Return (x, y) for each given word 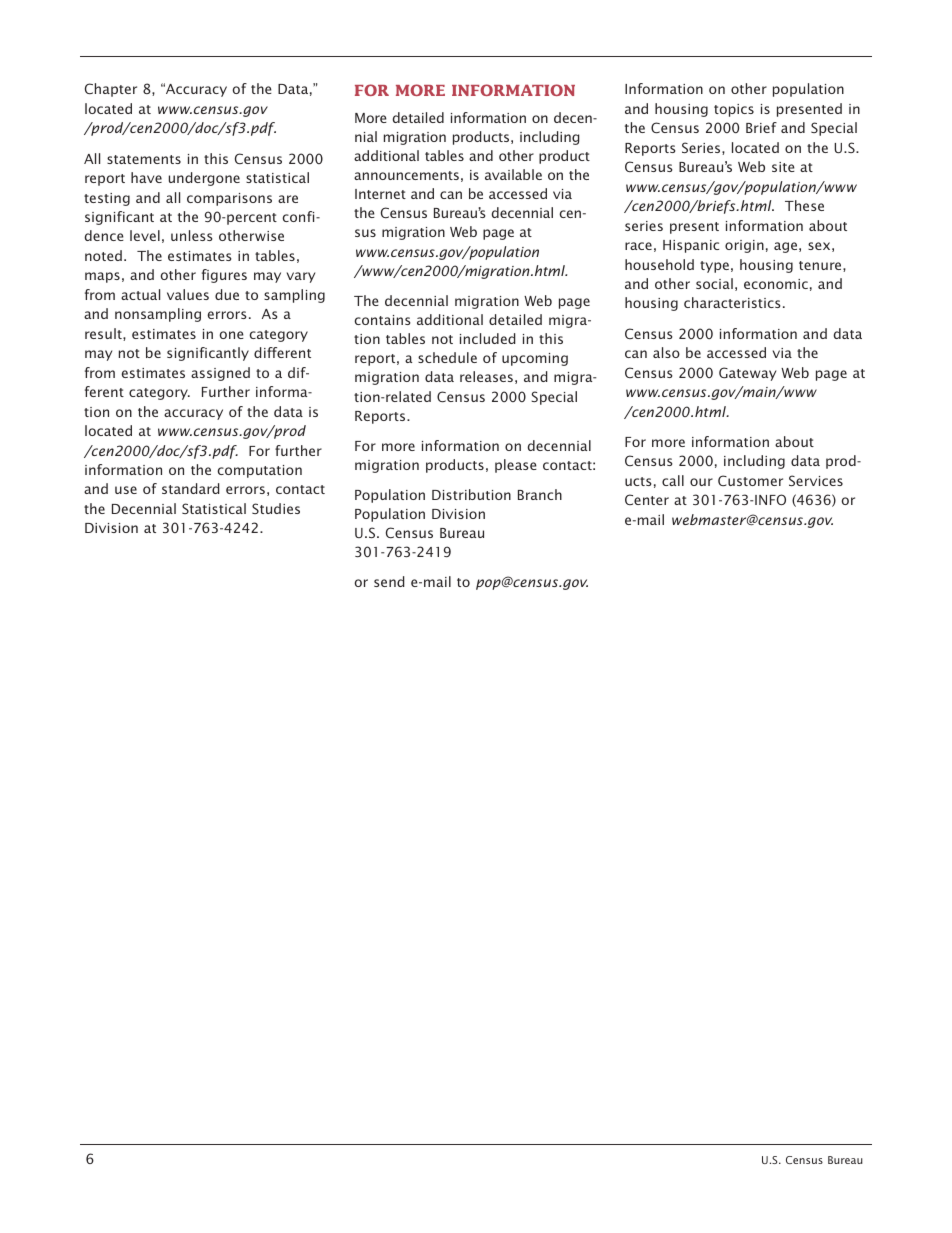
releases (486, 376)
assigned (220, 374)
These (804, 205)
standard (191, 488)
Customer (750, 480)
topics (734, 110)
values (188, 294)
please (516, 466)
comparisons (229, 199)
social (714, 283)
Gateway (747, 374)
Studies (276, 508)
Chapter (111, 90)
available (513, 174)
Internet (380, 194)
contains (382, 320)
